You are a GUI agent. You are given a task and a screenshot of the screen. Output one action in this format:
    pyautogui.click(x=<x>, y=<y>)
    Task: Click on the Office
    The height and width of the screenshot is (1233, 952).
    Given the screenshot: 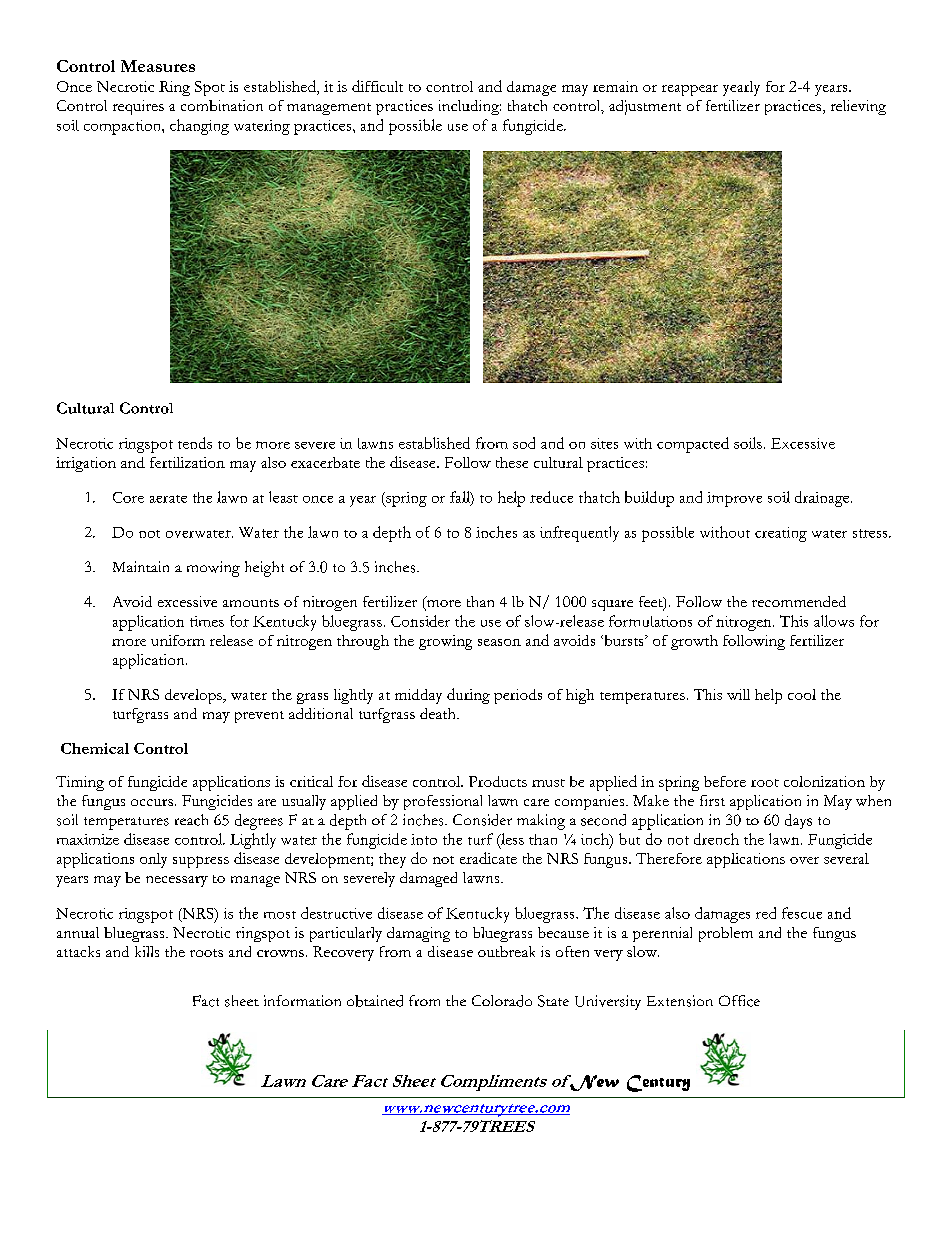 What is the action you would take?
    pyautogui.click(x=739, y=1001)
